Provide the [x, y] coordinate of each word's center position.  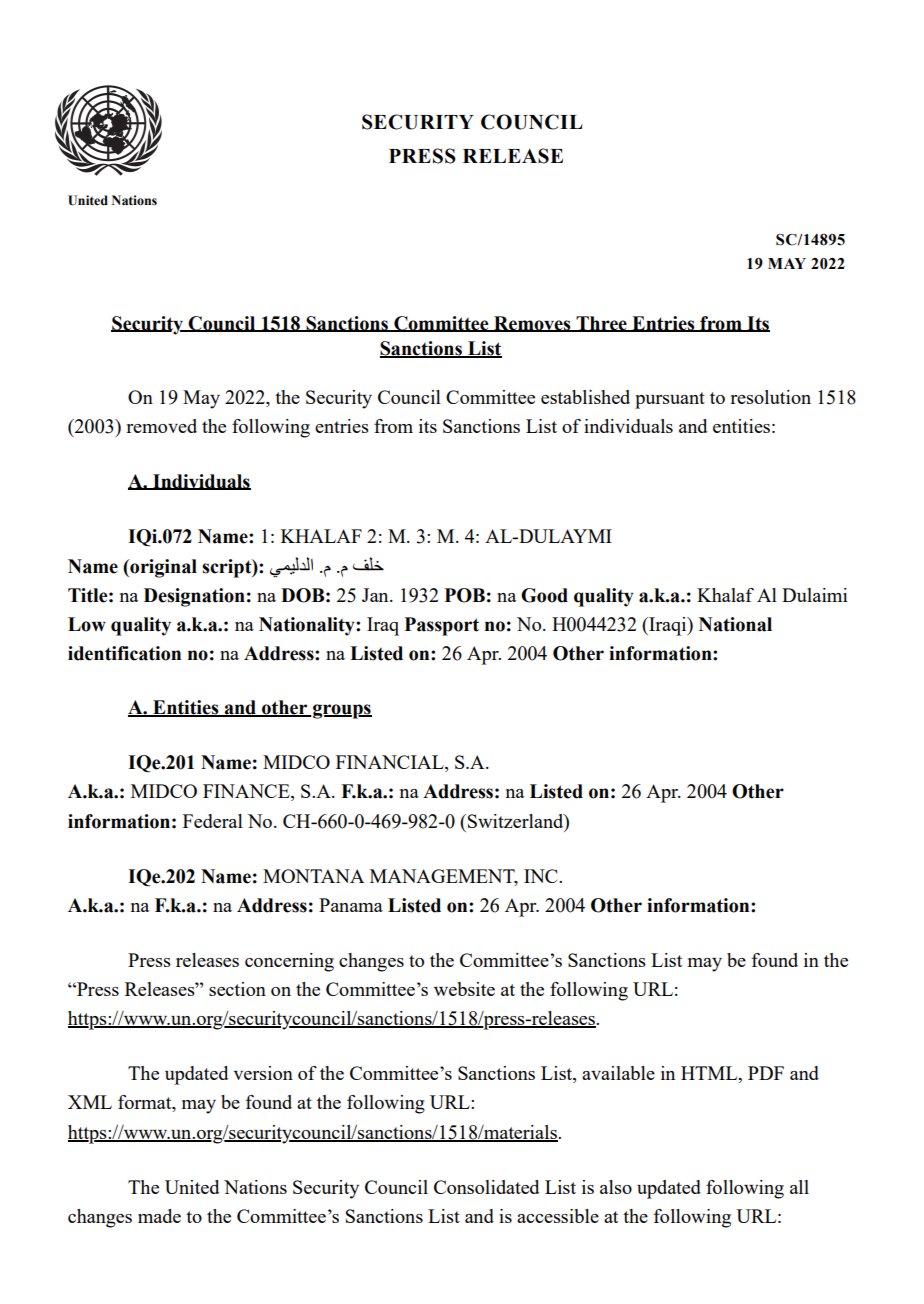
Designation [194, 597]
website [464, 989]
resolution [770, 397]
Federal [213, 821]
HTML [710, 1073]
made [159, 1216]
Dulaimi [815, 595]
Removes [532, 324]
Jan [376, 595]
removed [161, 426]
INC [542, 876]
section [237, 989]
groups [341, 711]
